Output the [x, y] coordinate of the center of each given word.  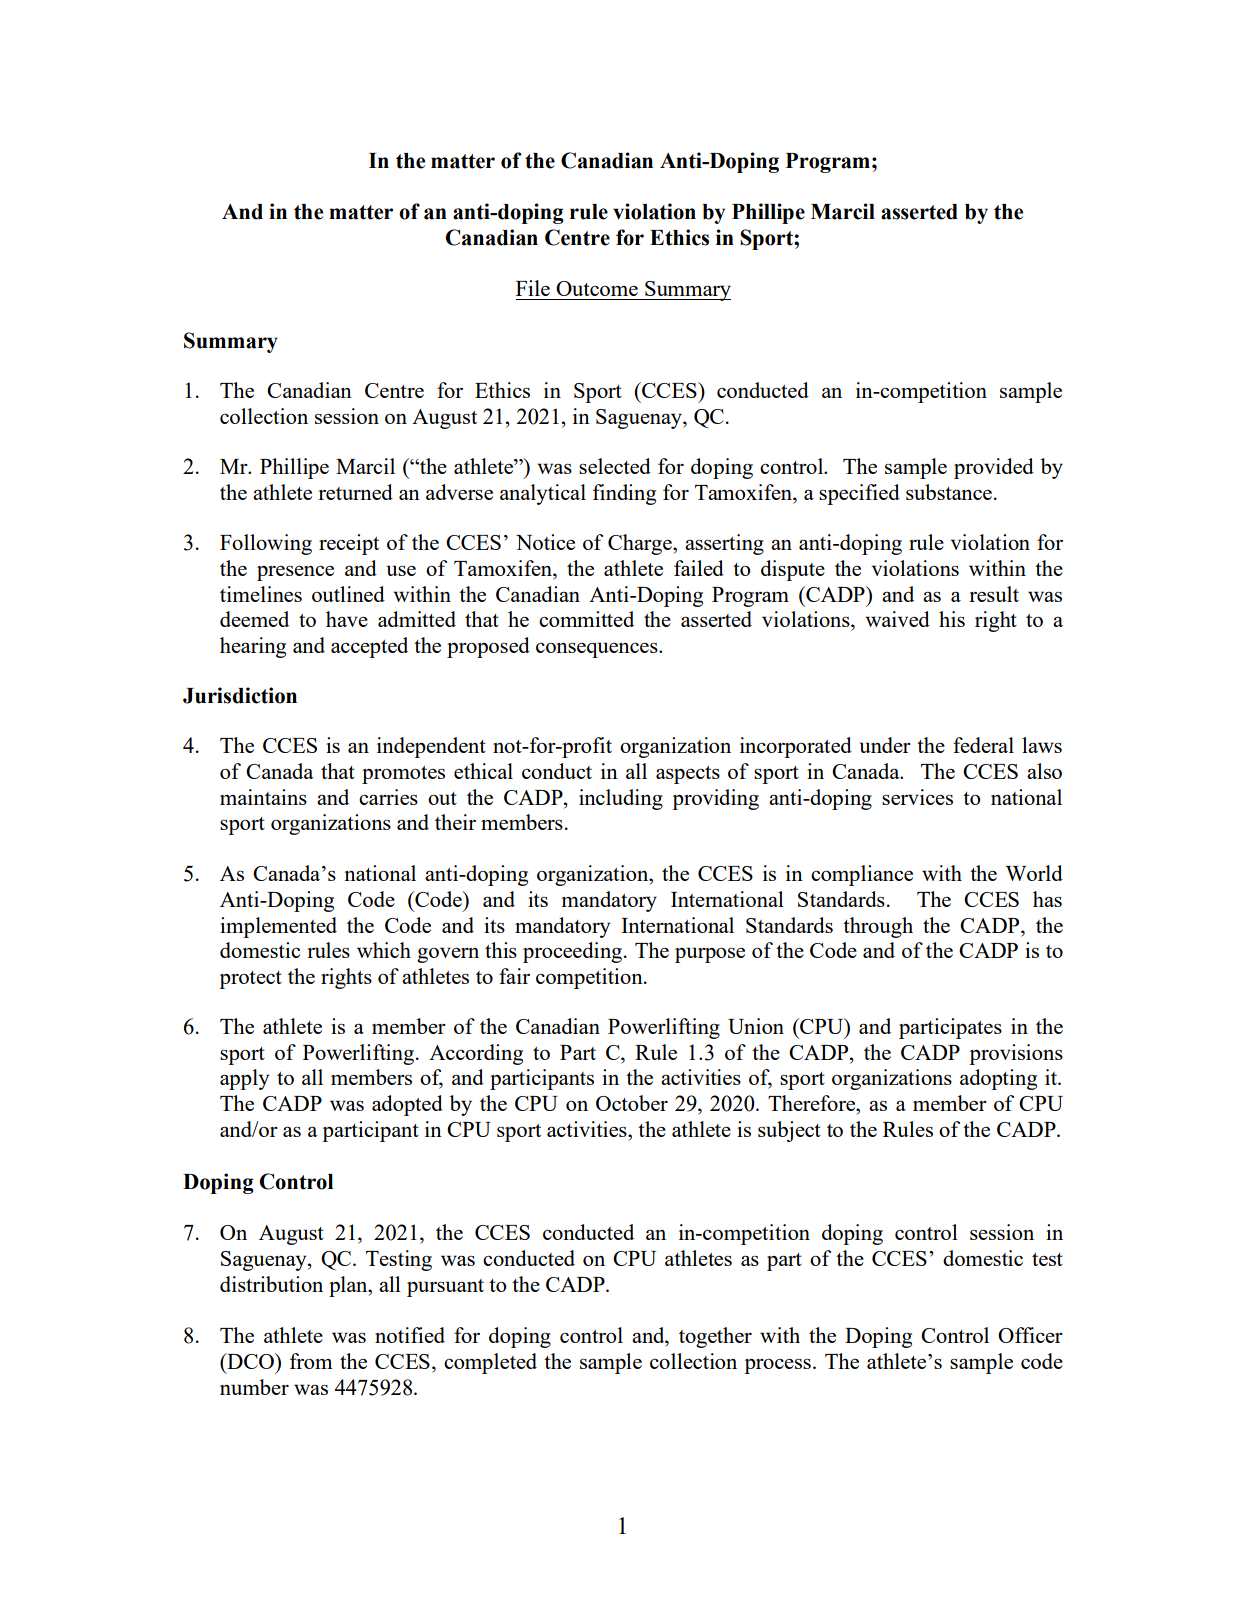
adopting [998, 1079]
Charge [641, 544]
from [311, 1361]
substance [949, 492]
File [533, 288]
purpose [710, 955]
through [878, 927]
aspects [688, 775]
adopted [407, 1105]
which [384, 950]
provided [994, 468]
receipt [349, 544]
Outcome [597, 288]
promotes [403, 775]
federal [983, 745]
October [632, 1103]
